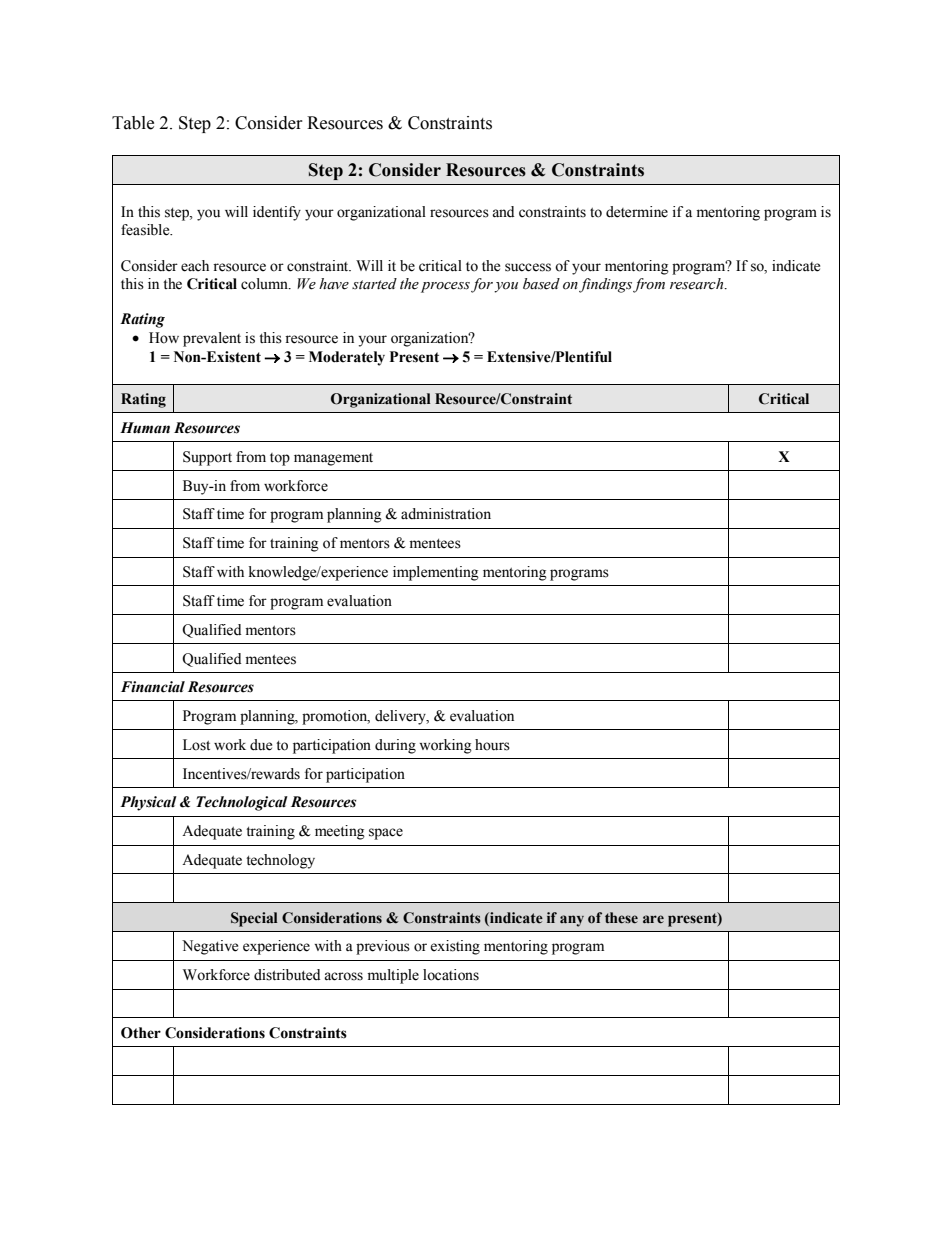  I want to click on hours, so click(492, 745).
